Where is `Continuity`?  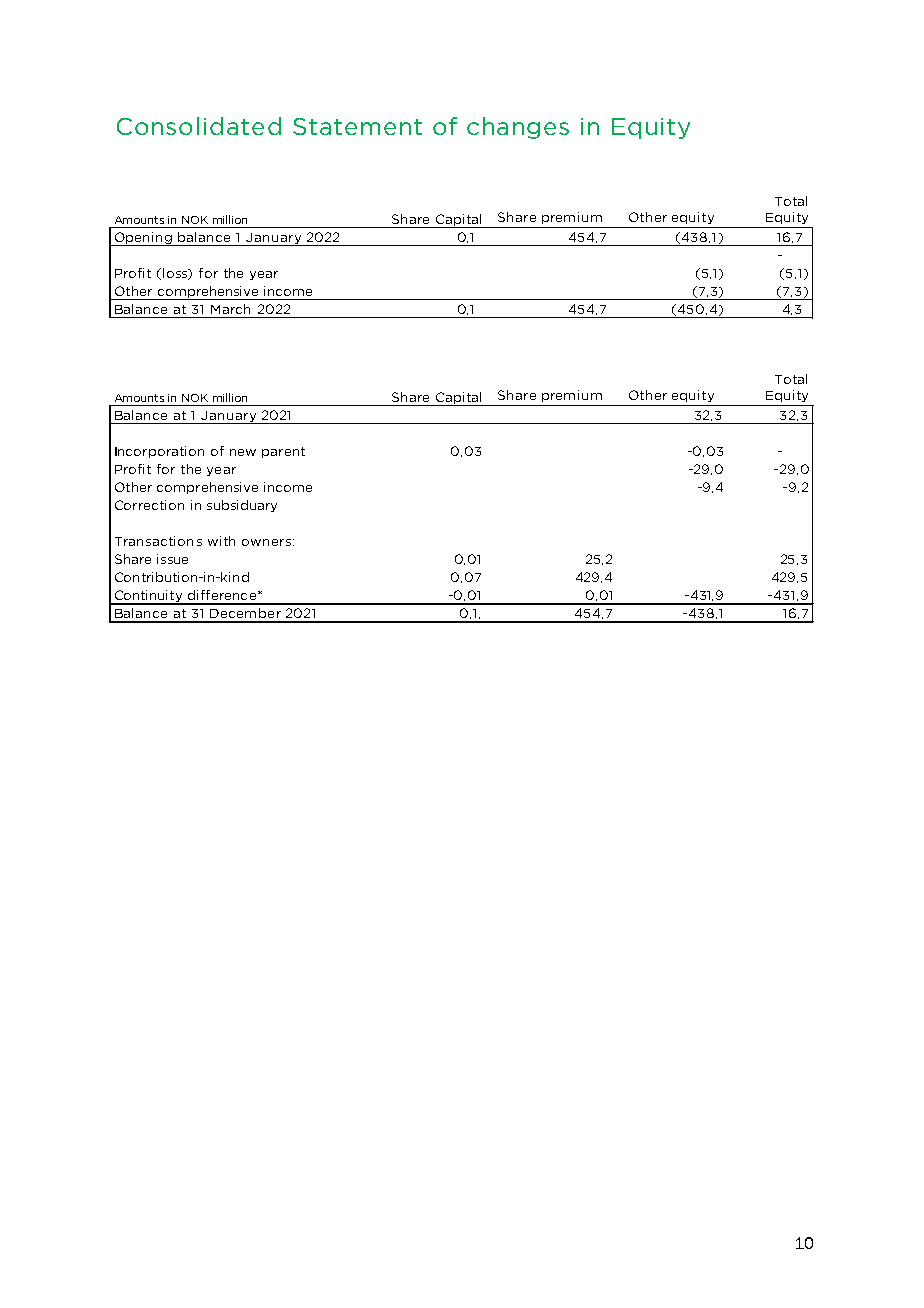 Continuity is located at coordinates (148, 597).
